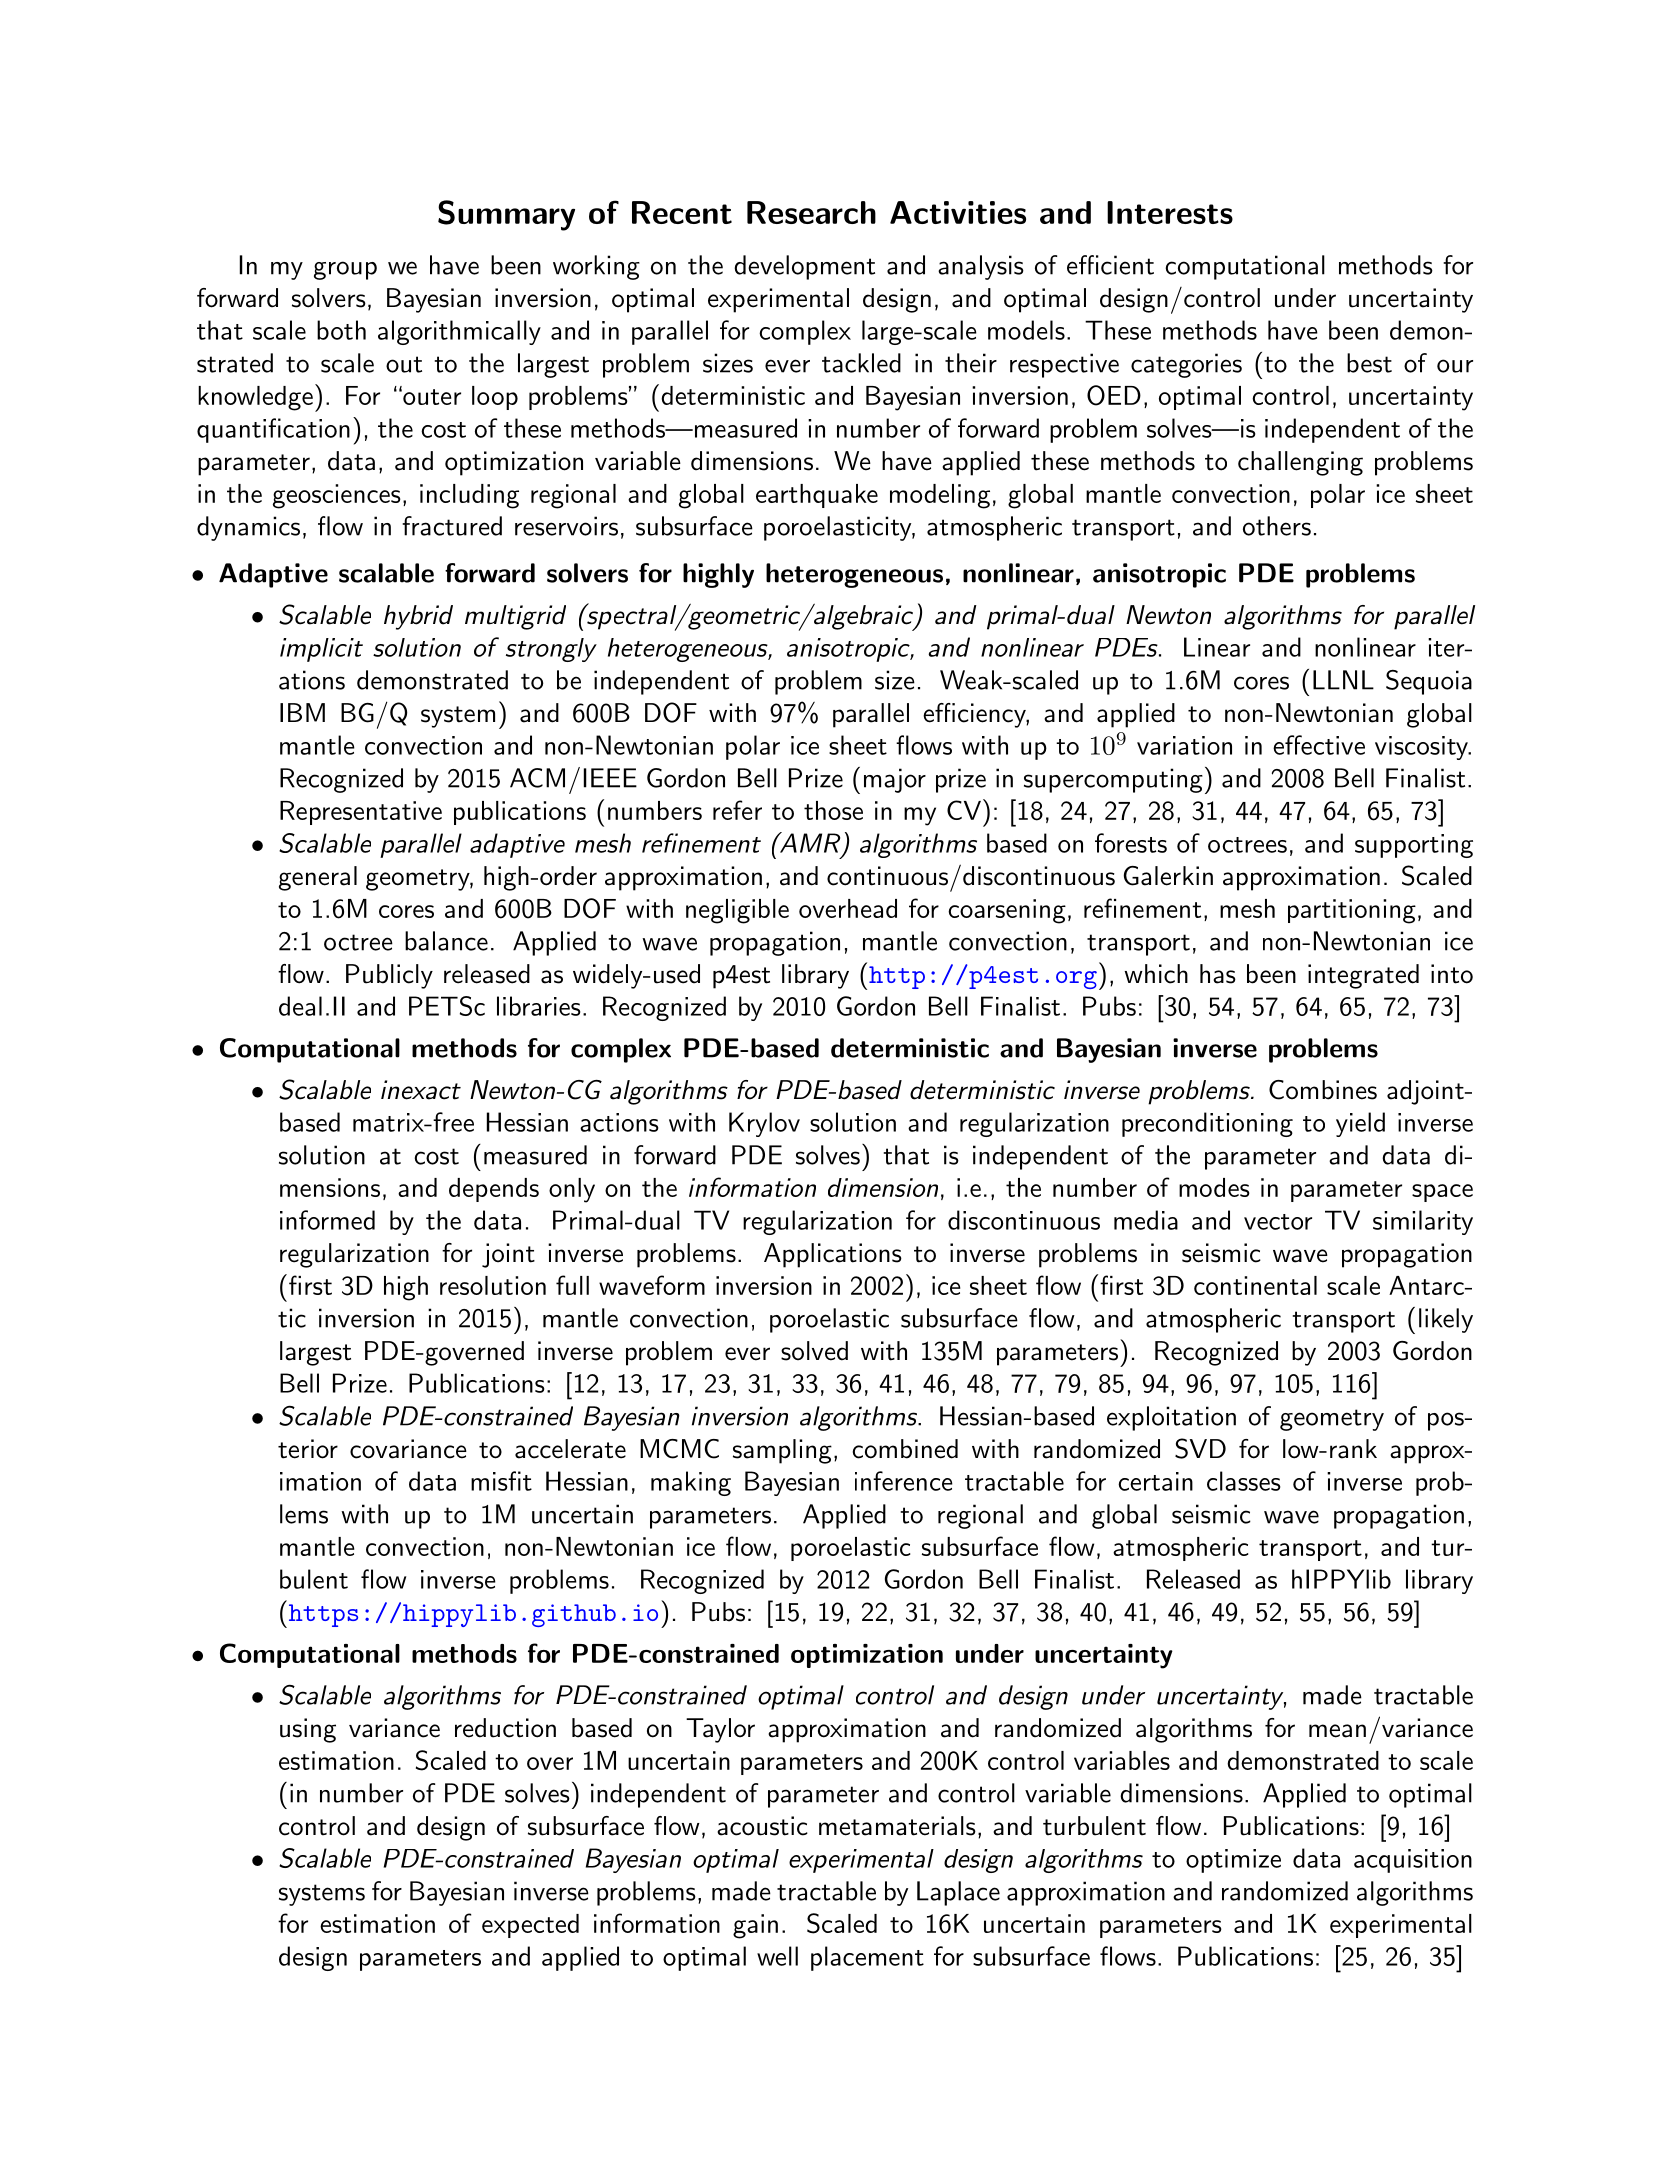  Describe the element at coordinates (345, 270) in the screenshot. I see `group` at that location.
